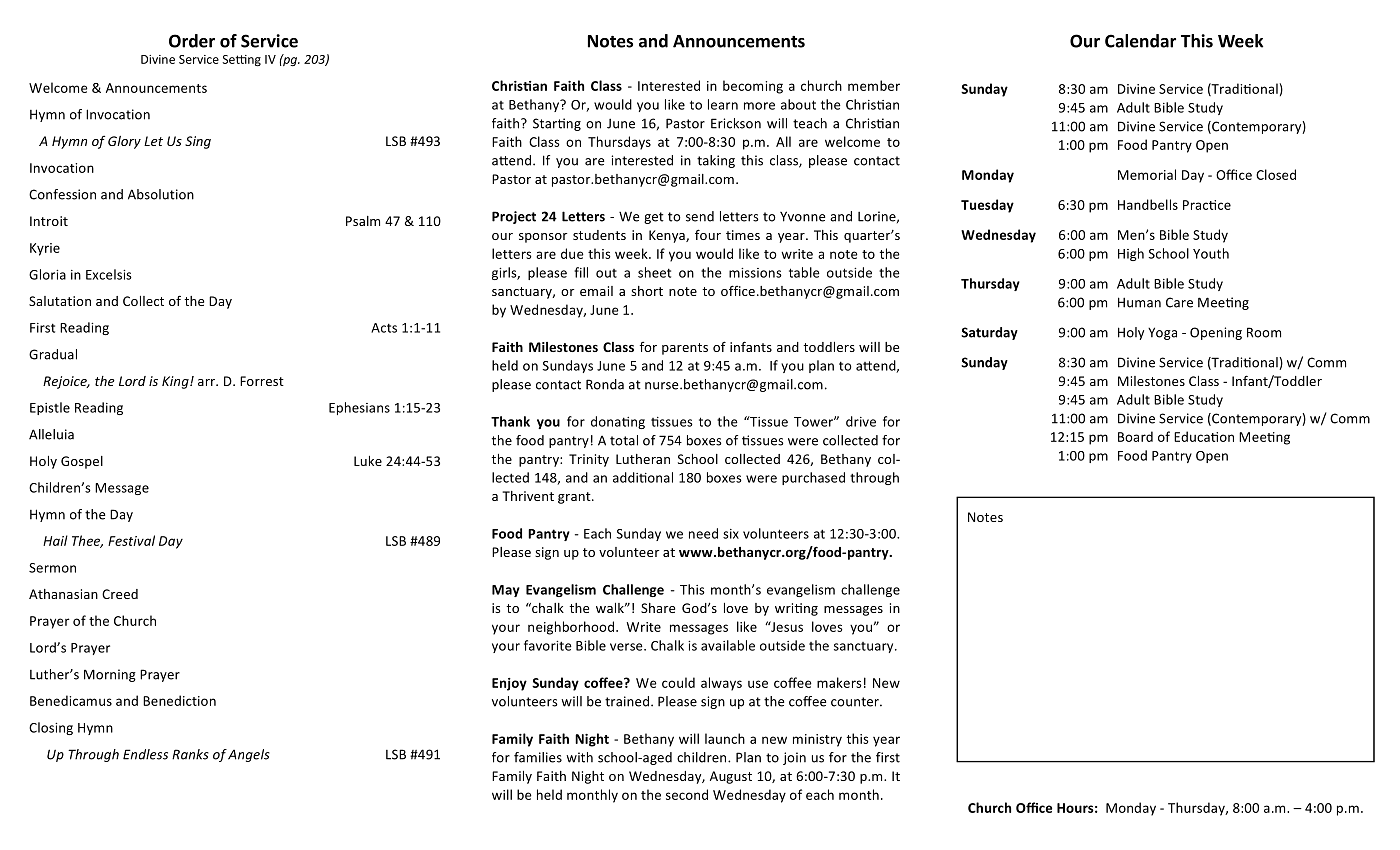  I want to click on August, so click(731, 777).
